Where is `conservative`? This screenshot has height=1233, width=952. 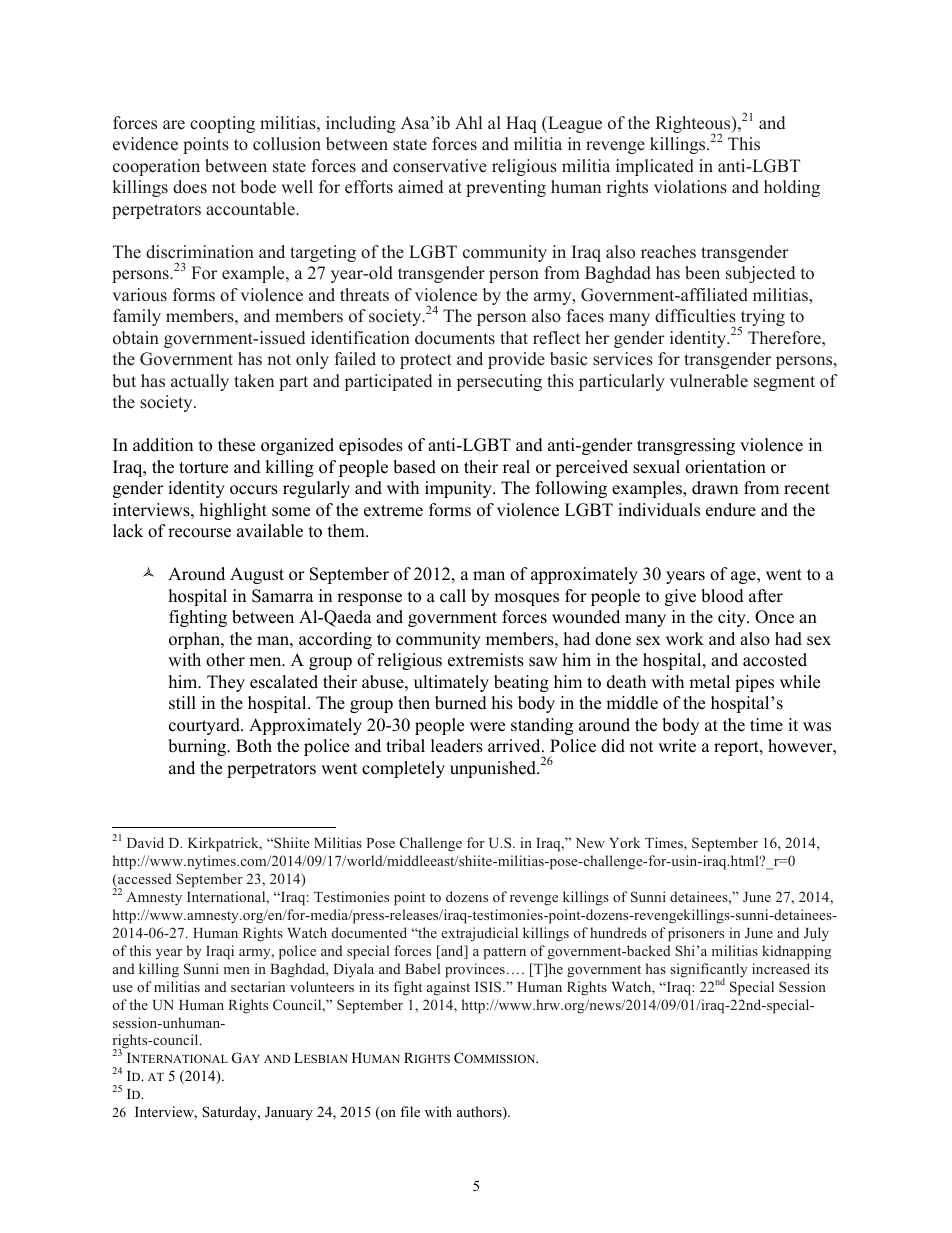 conservative is located at coordinates (440, 166).
